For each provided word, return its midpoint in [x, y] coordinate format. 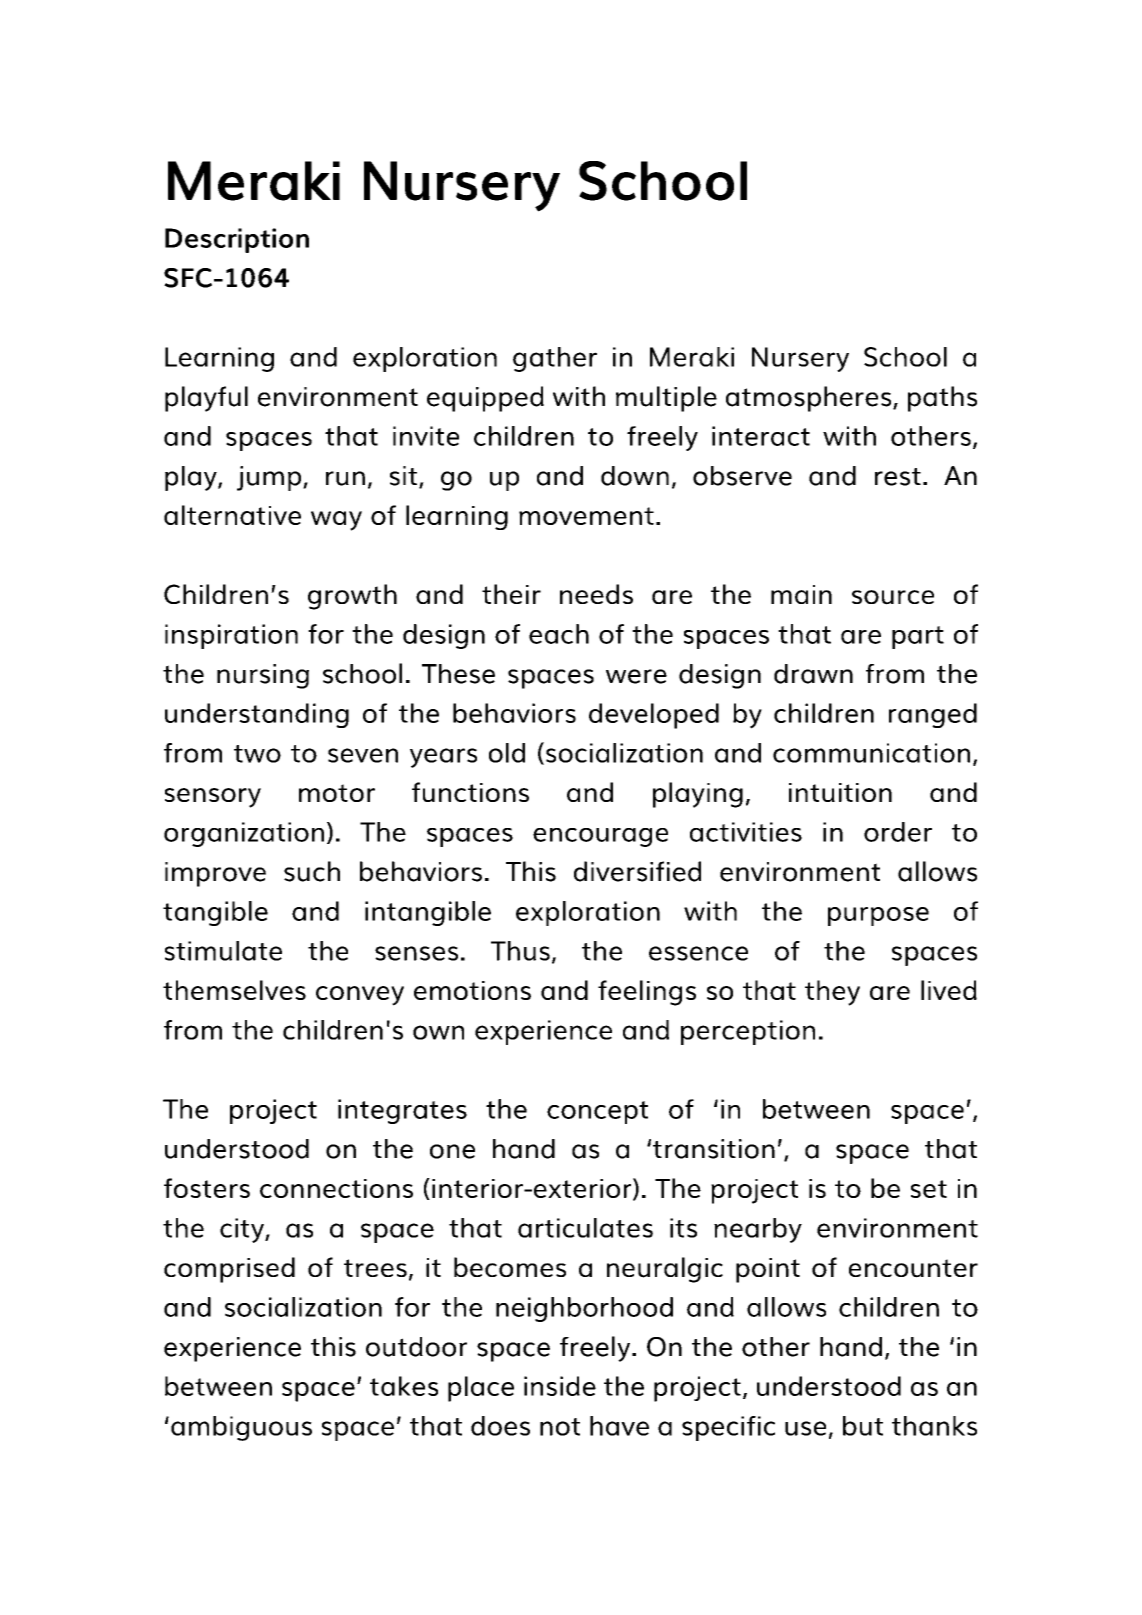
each [559, 634]
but [863, 1426]
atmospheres [810, 399]
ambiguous [241, 1428]
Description [237, 240]
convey [360, 996]
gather [555, 359]
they [832, 993]
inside [560, 1386]
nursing [263, 676]
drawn [813, 674]
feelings [647, 993]
